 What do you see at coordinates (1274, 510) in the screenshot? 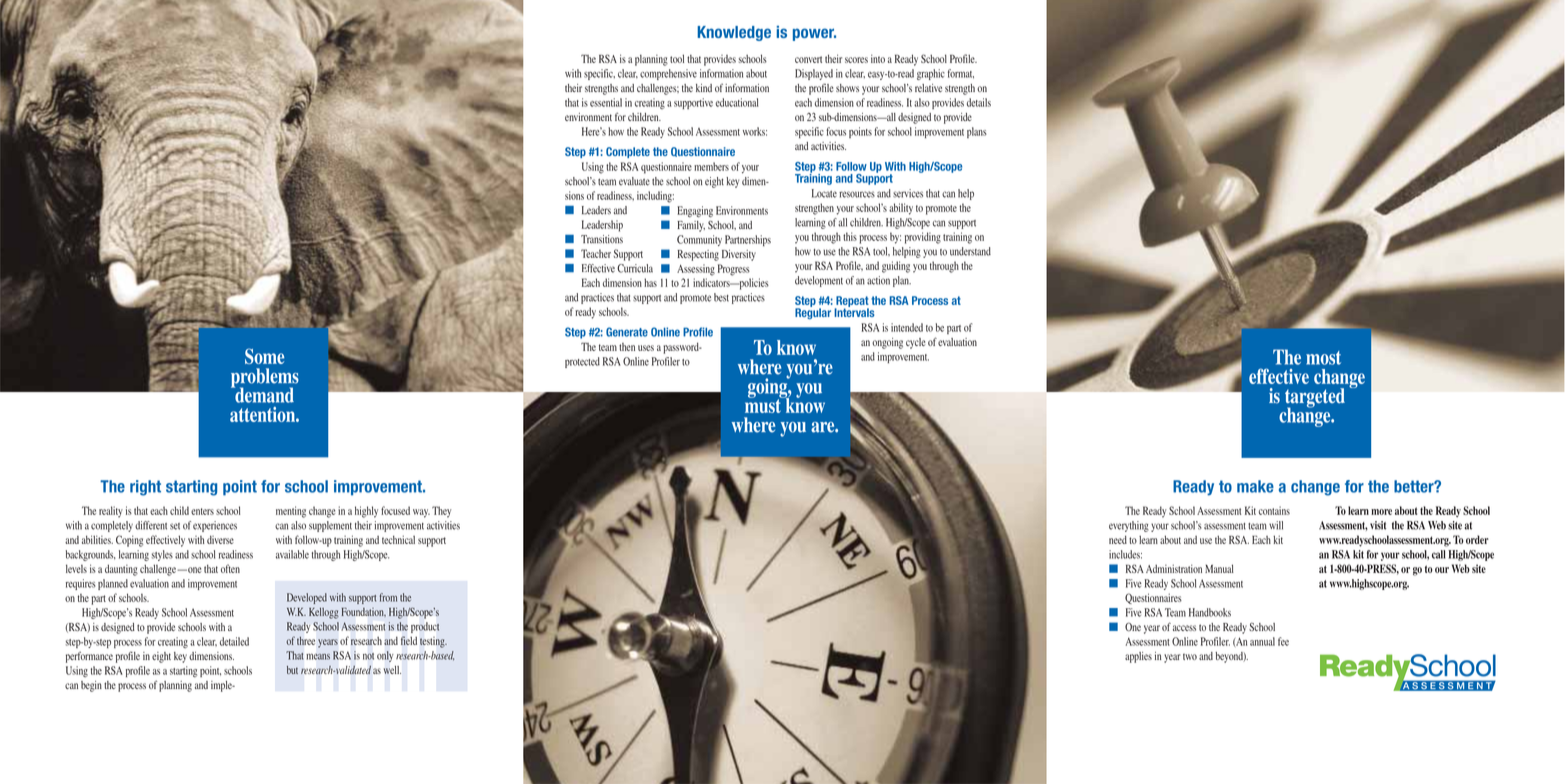
I see `contains` at bounding box center [1274, 510].
